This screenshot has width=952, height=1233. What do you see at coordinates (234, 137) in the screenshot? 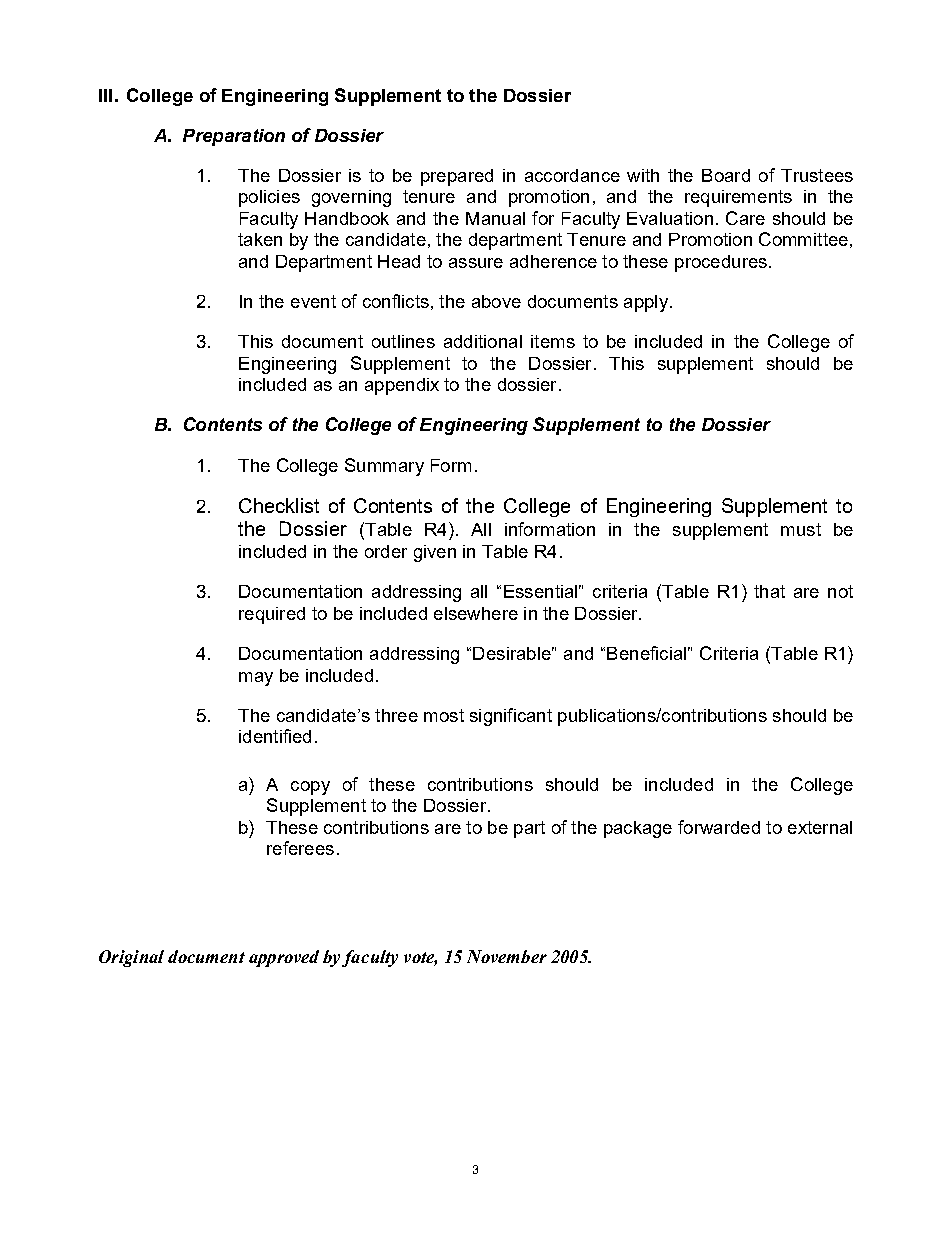
I see `Preparation` at bounding box center [234, 137].
